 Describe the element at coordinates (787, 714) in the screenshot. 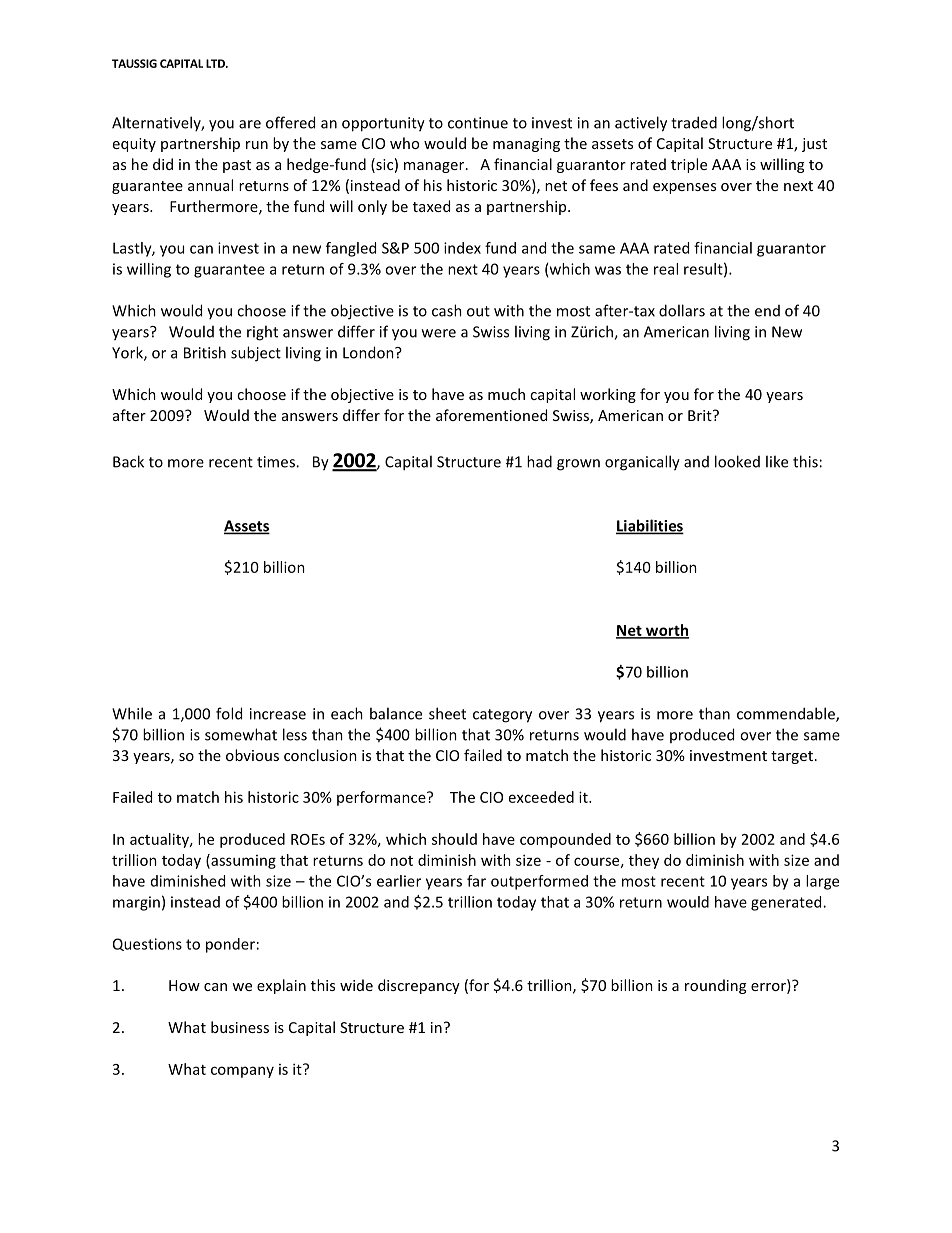

I see `commendable` at that location.
